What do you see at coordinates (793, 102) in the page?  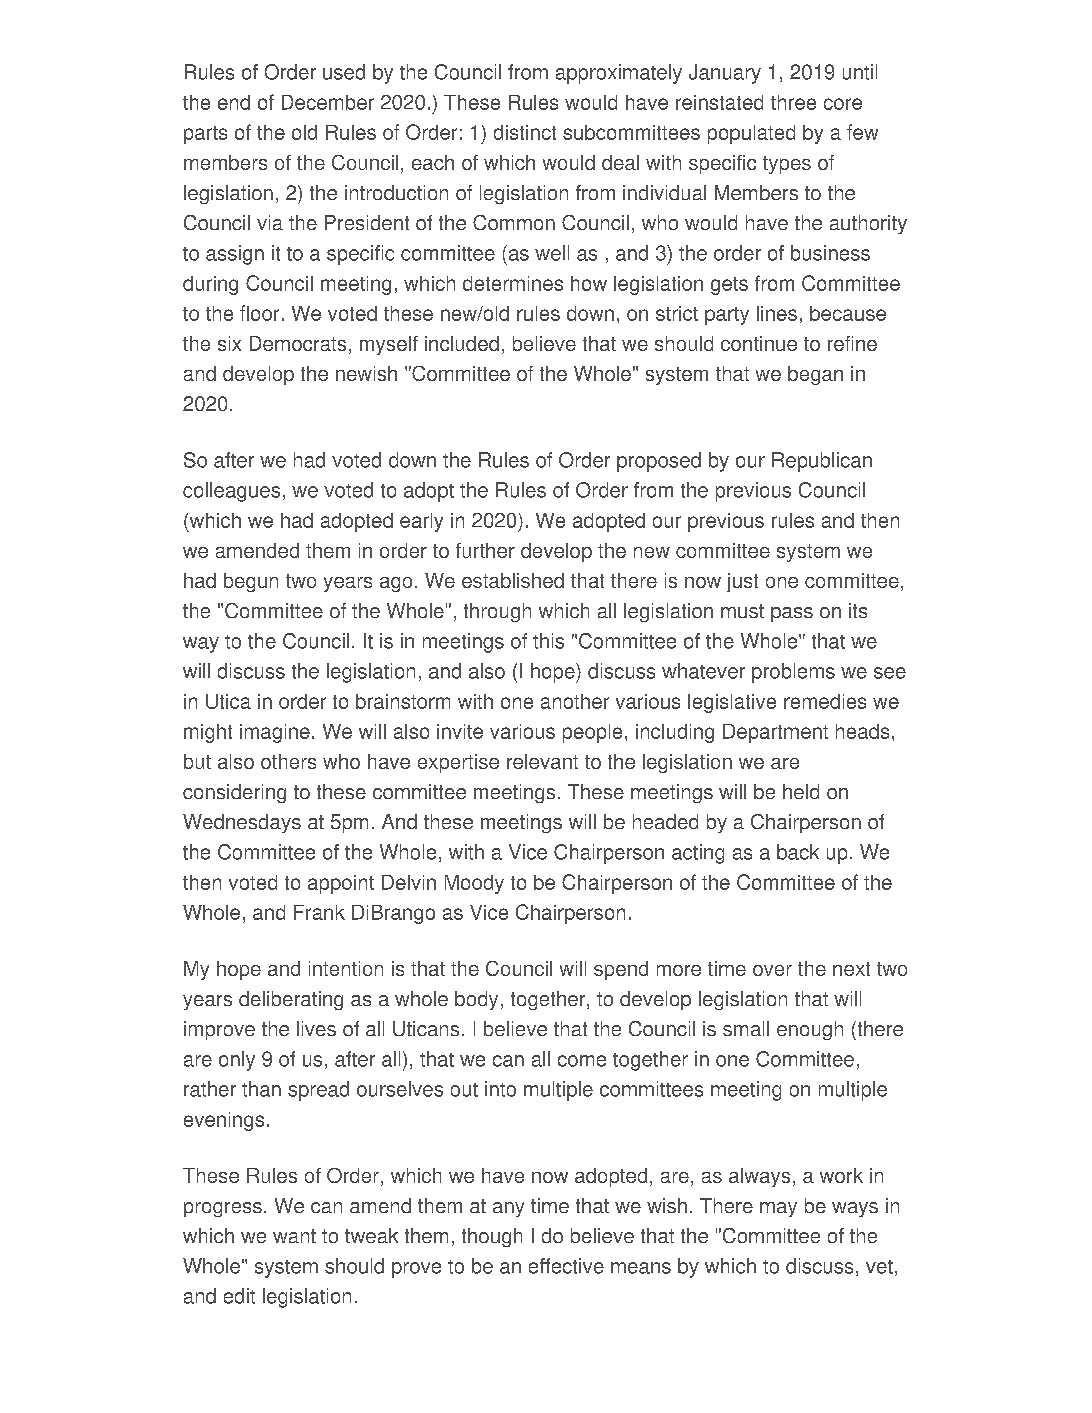 I see `three` at bounding box center [793, 102].
